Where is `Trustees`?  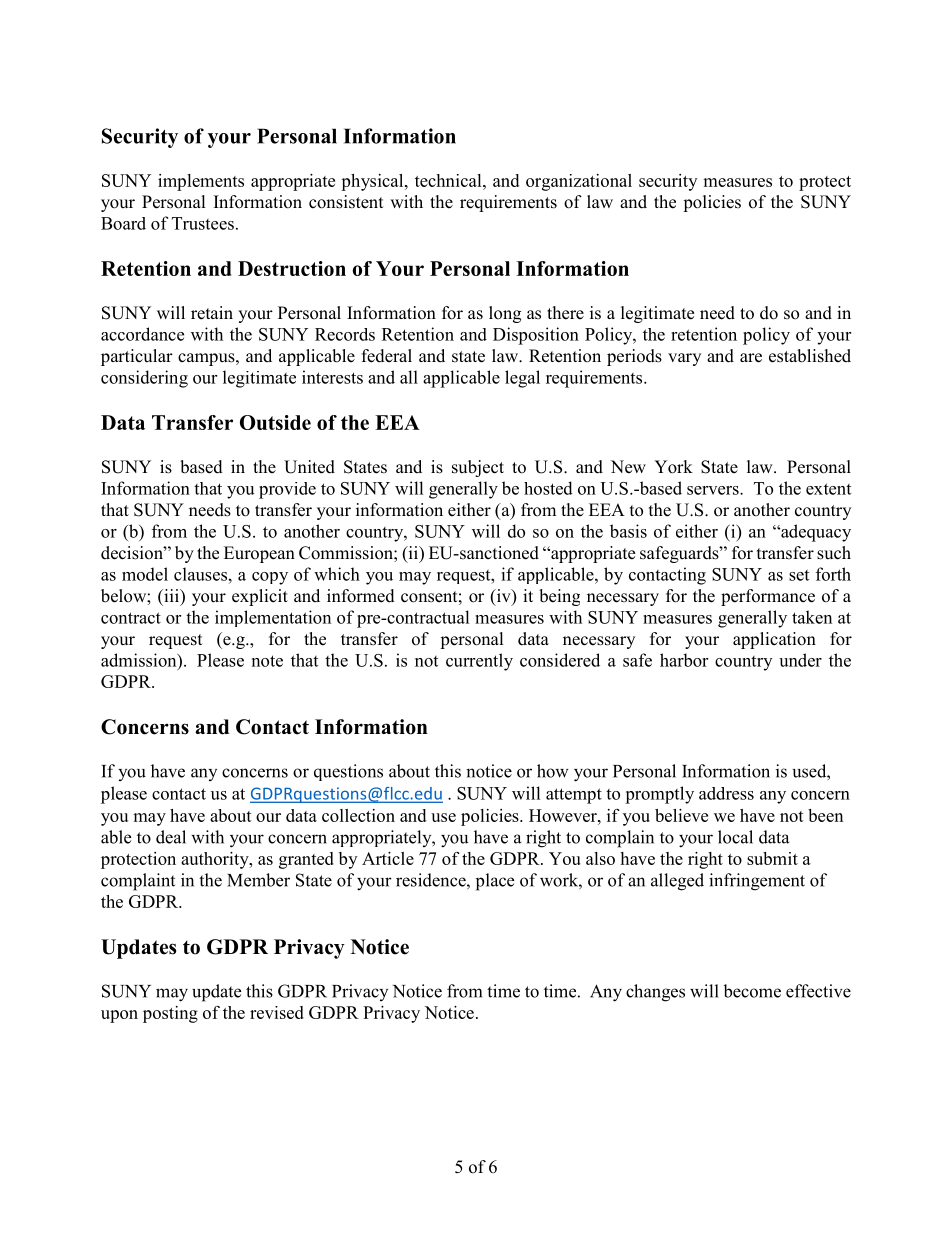 Trustees is located at coordinates (203, 223).
